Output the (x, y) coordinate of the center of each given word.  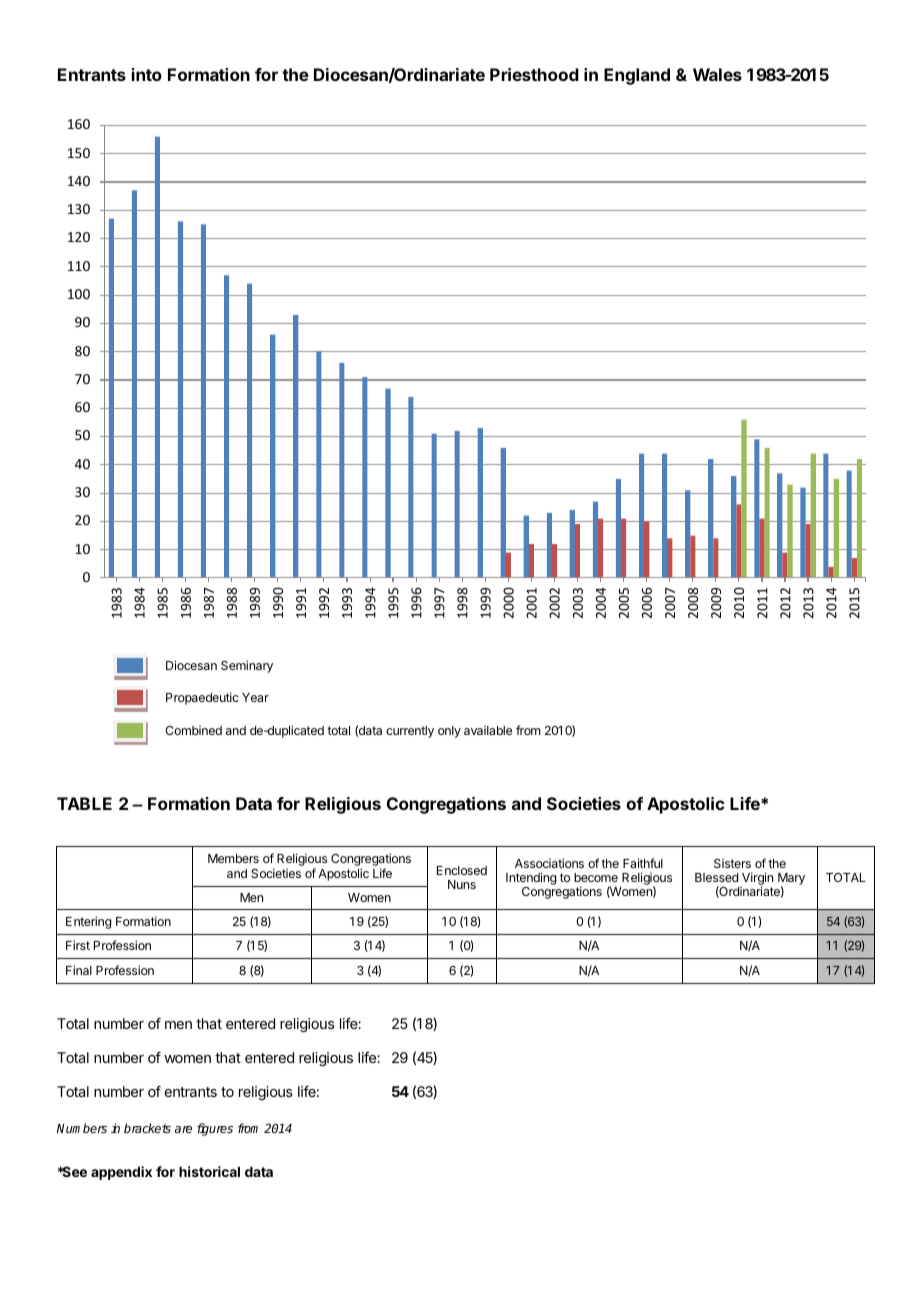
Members (233, 858)
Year (255, 697)
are (183, 1129)
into (147, 74)
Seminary (247, 666)
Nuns (462, 884)
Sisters (732, 863)
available (488, 730)
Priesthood (534, 74)
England (637, 76)
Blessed (716, 877)
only (449, 732)
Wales (717, 74)
